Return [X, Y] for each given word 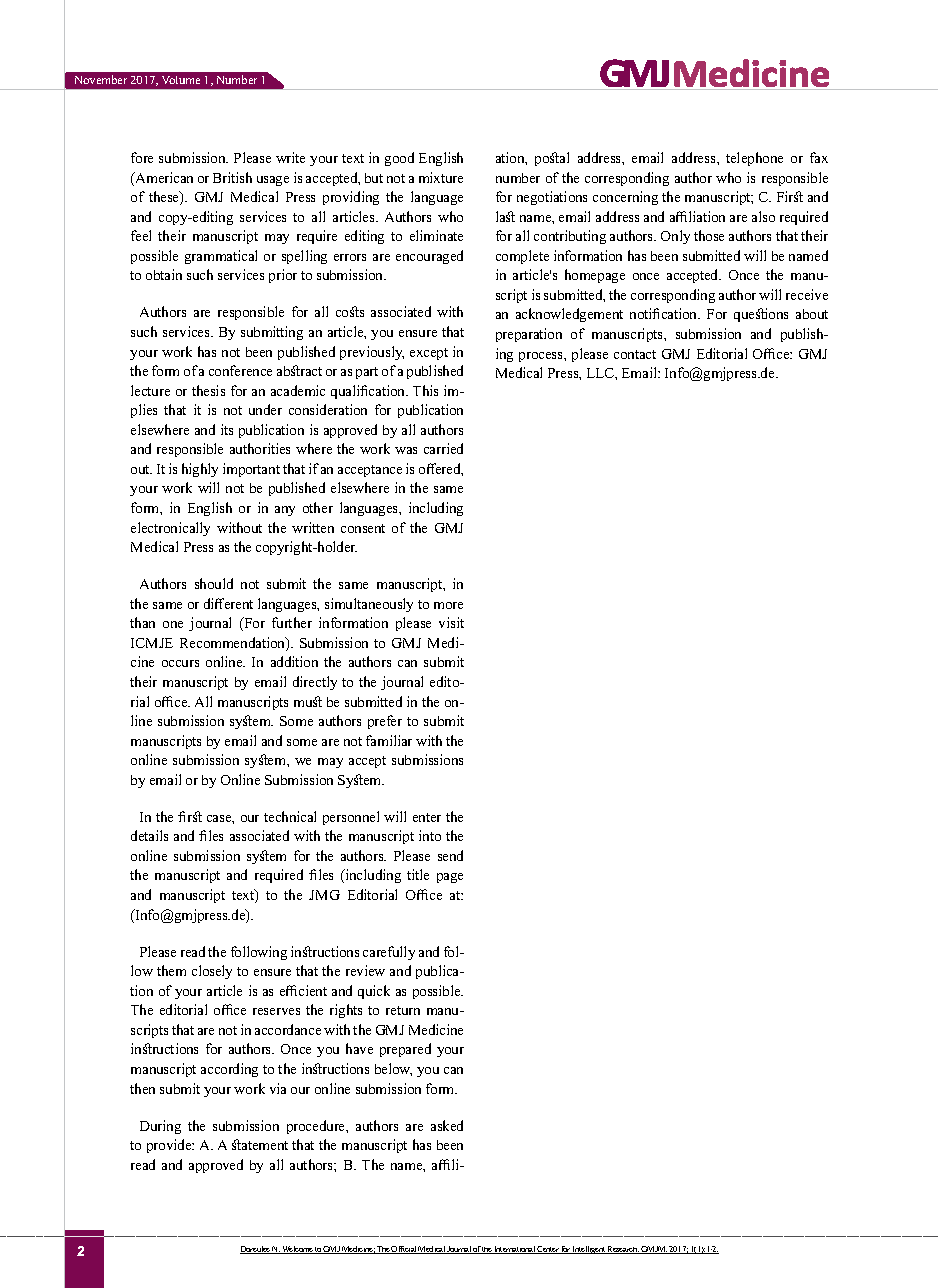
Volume [181, 80]
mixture [441, 177]
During [160, 1127]
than [142, 622]
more [448, 605]
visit [451, 622]
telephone [754, 159]
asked [447, 1125]
